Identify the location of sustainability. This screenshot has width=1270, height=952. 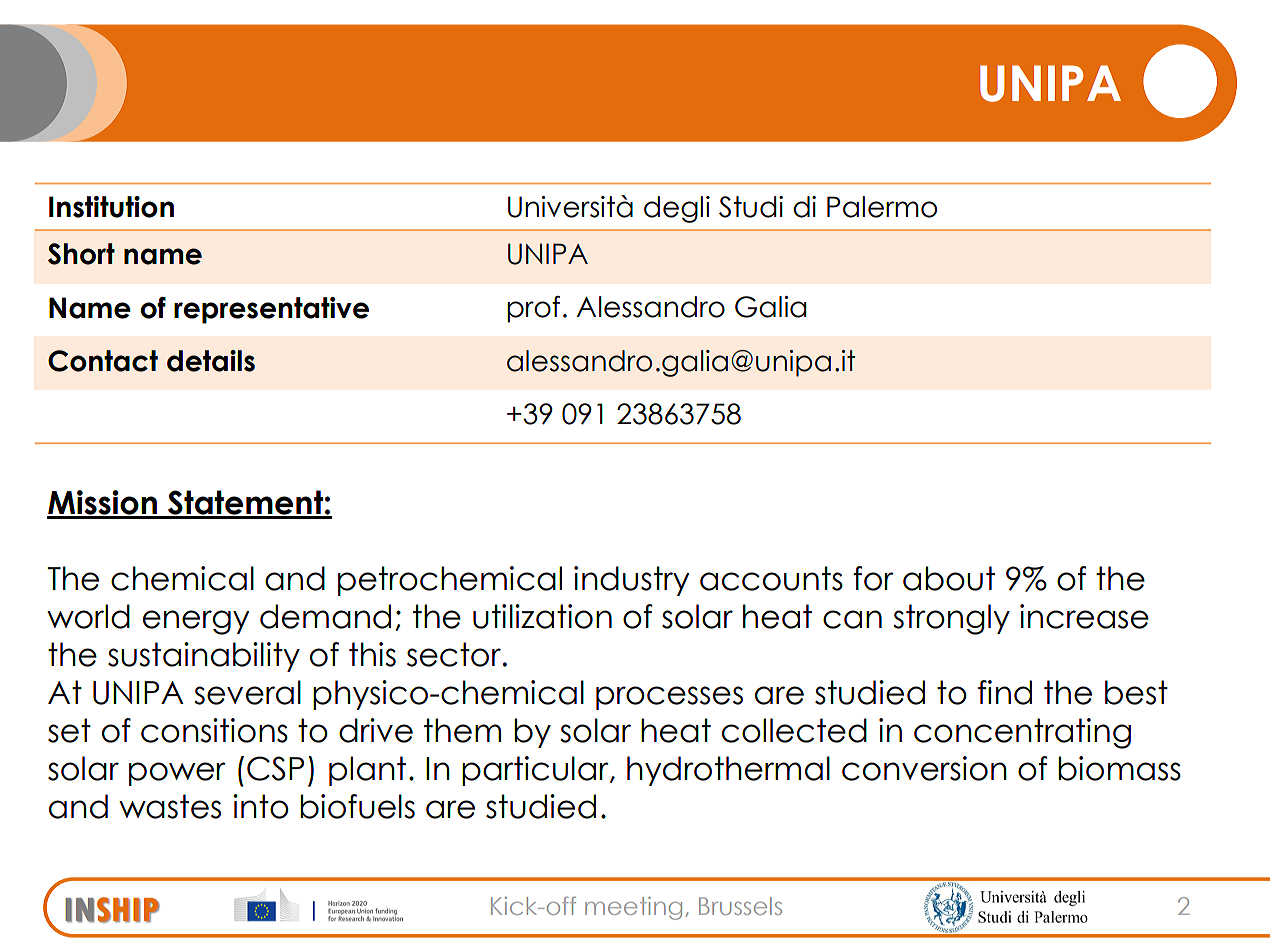
(204, 657).
